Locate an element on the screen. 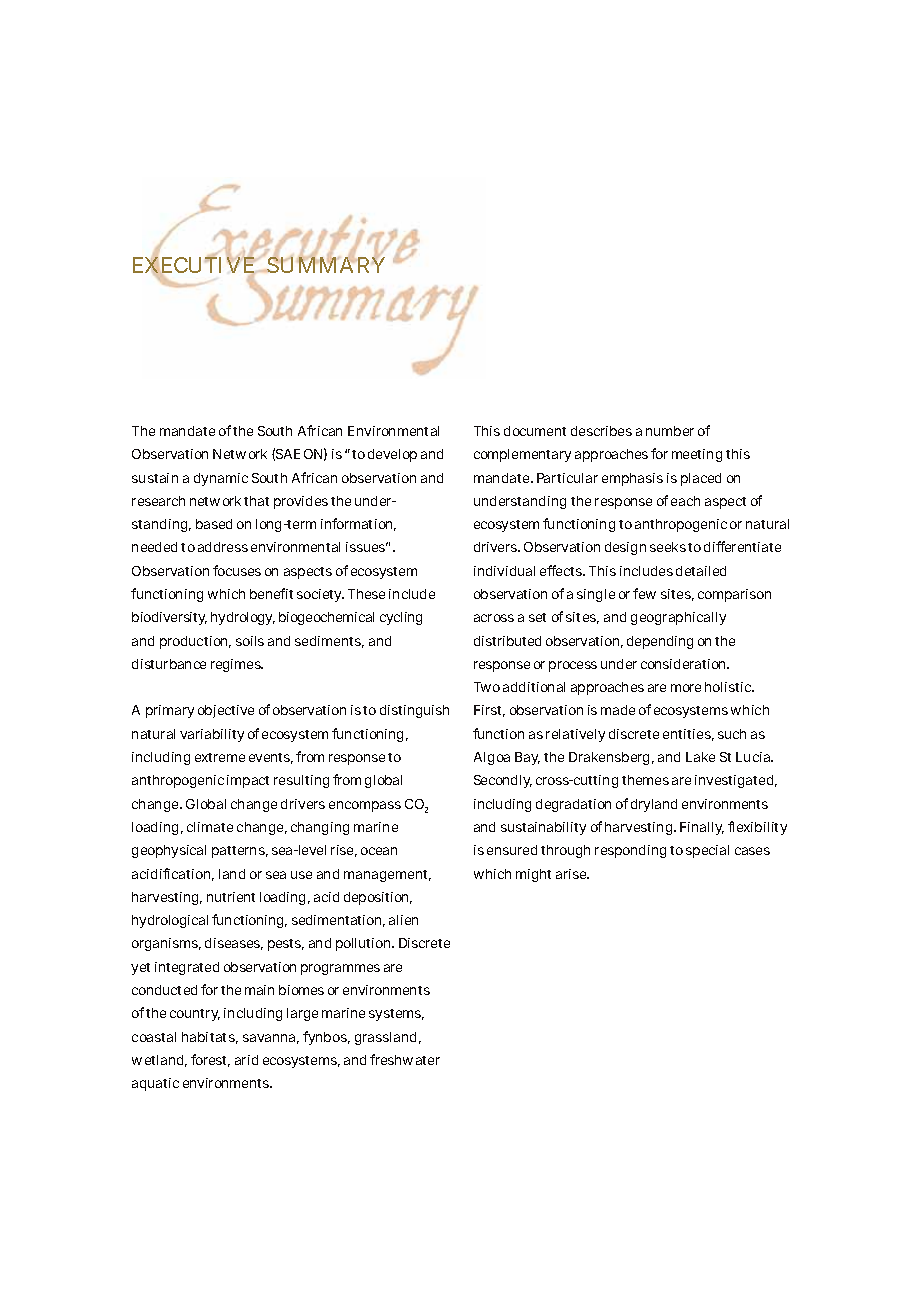 The height and width of the screenshot is (1308, 924). nutrient is located at coordinates (231, 897).
